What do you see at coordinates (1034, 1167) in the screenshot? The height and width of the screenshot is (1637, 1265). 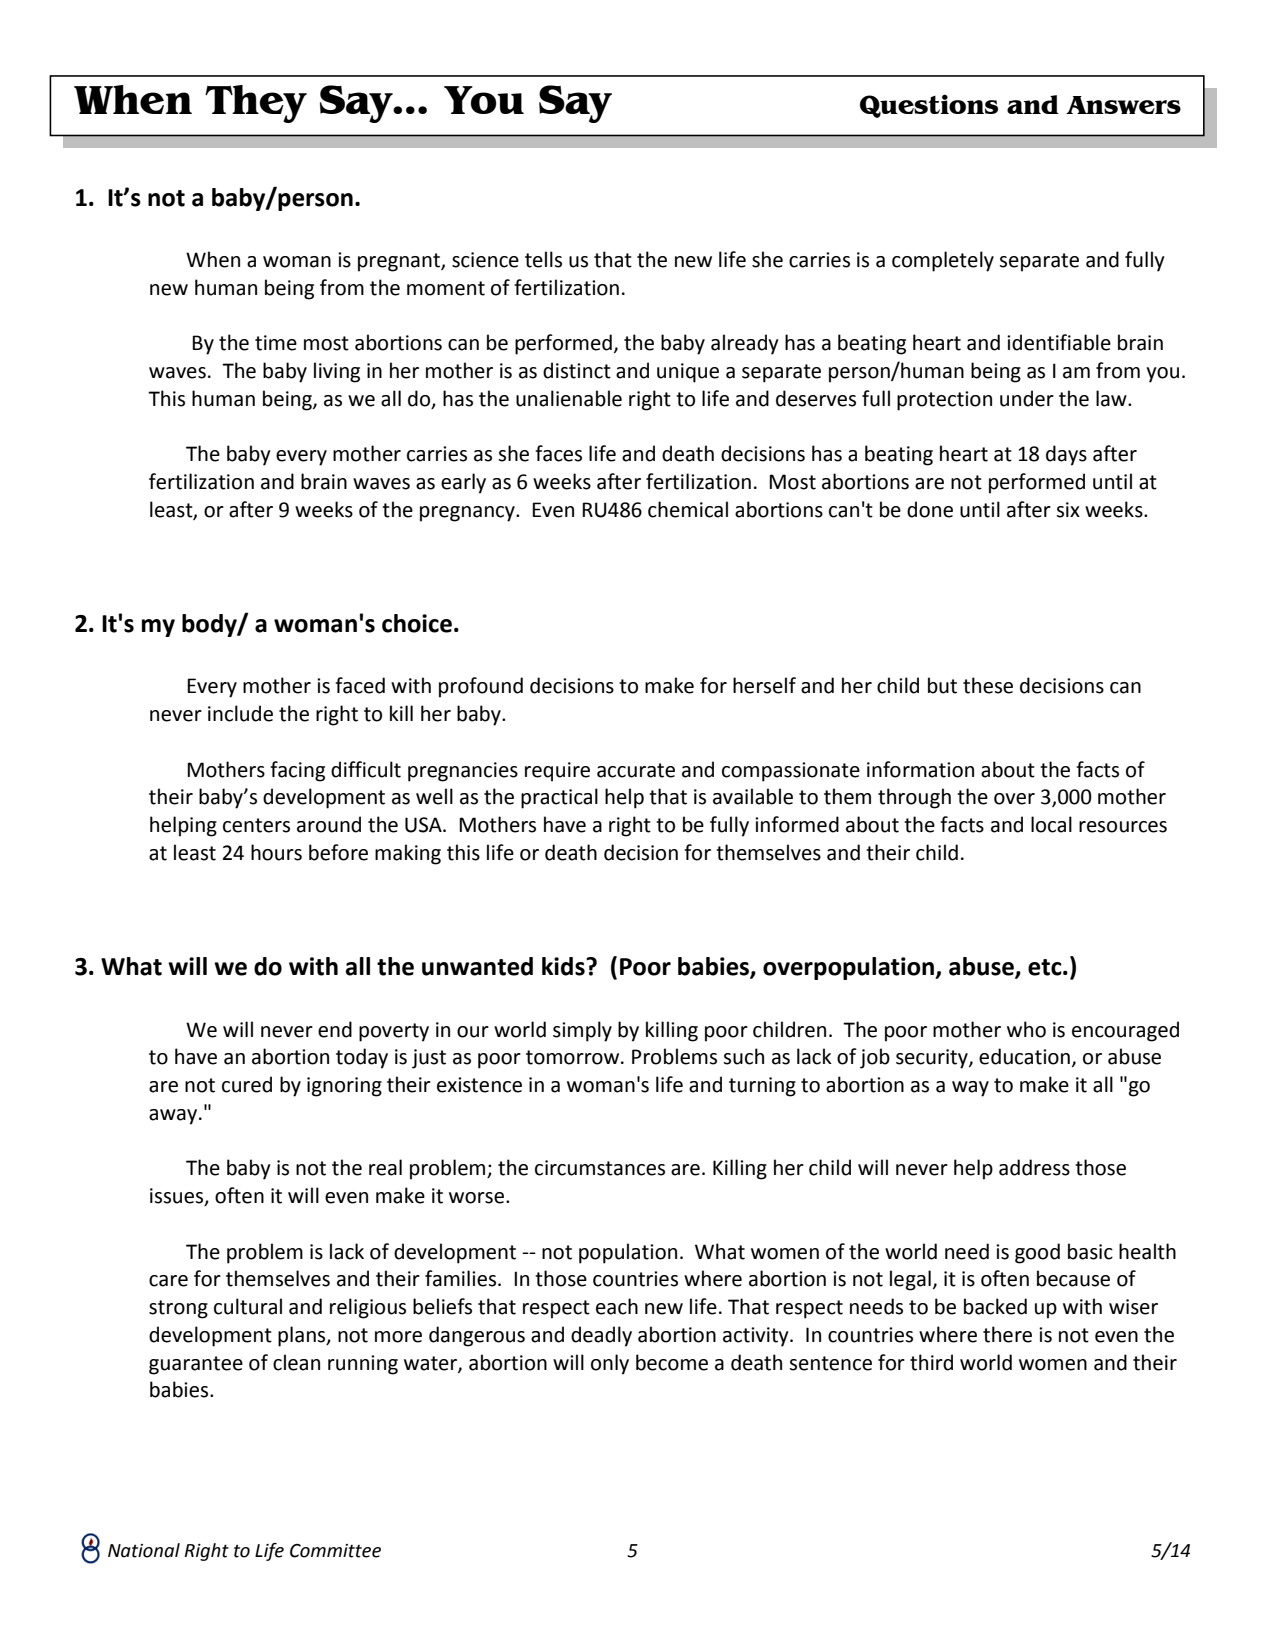 I see `address` at bounding box center [1034, 1167].
